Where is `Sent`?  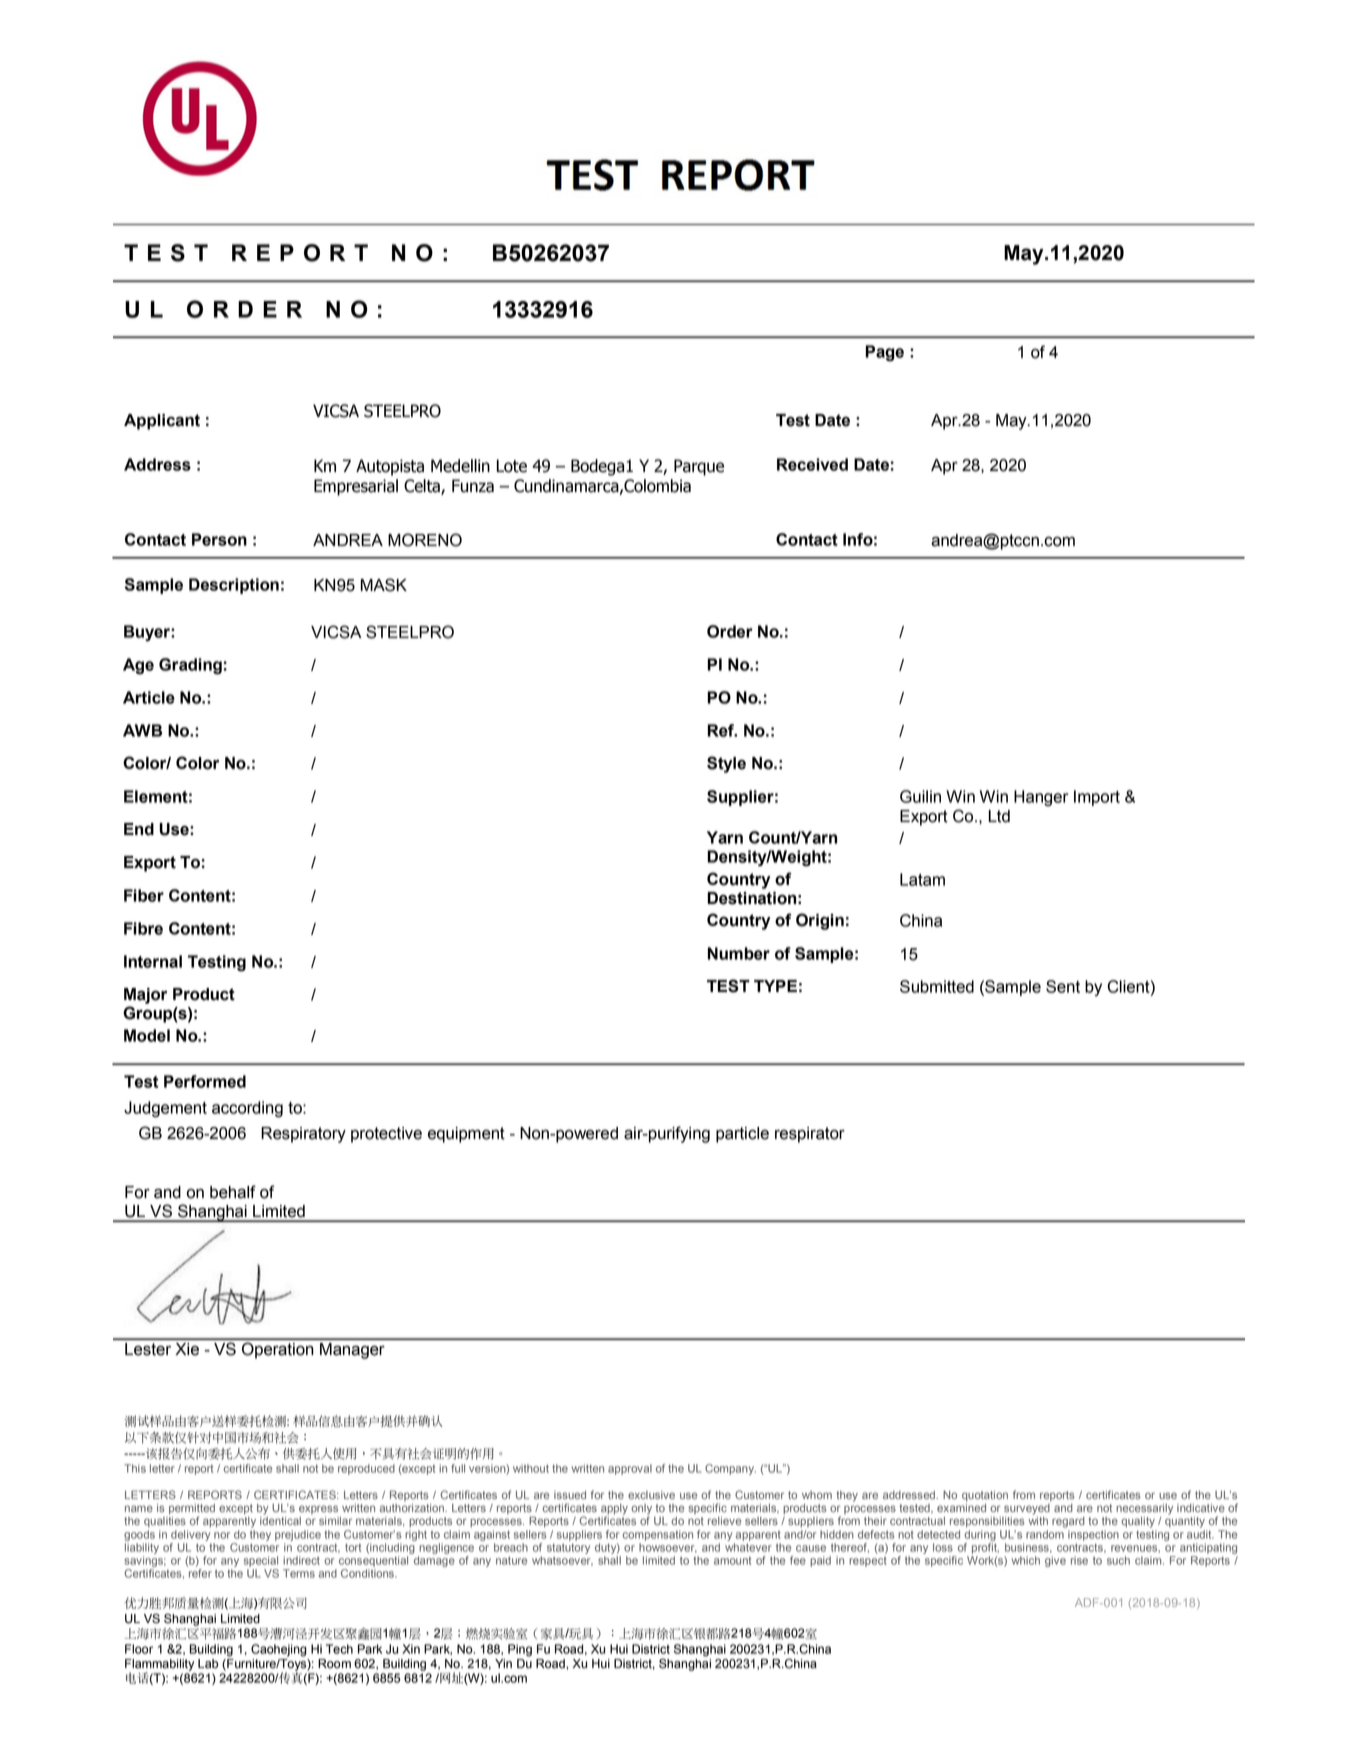
Sent is located at coordinates (1063, 986).
